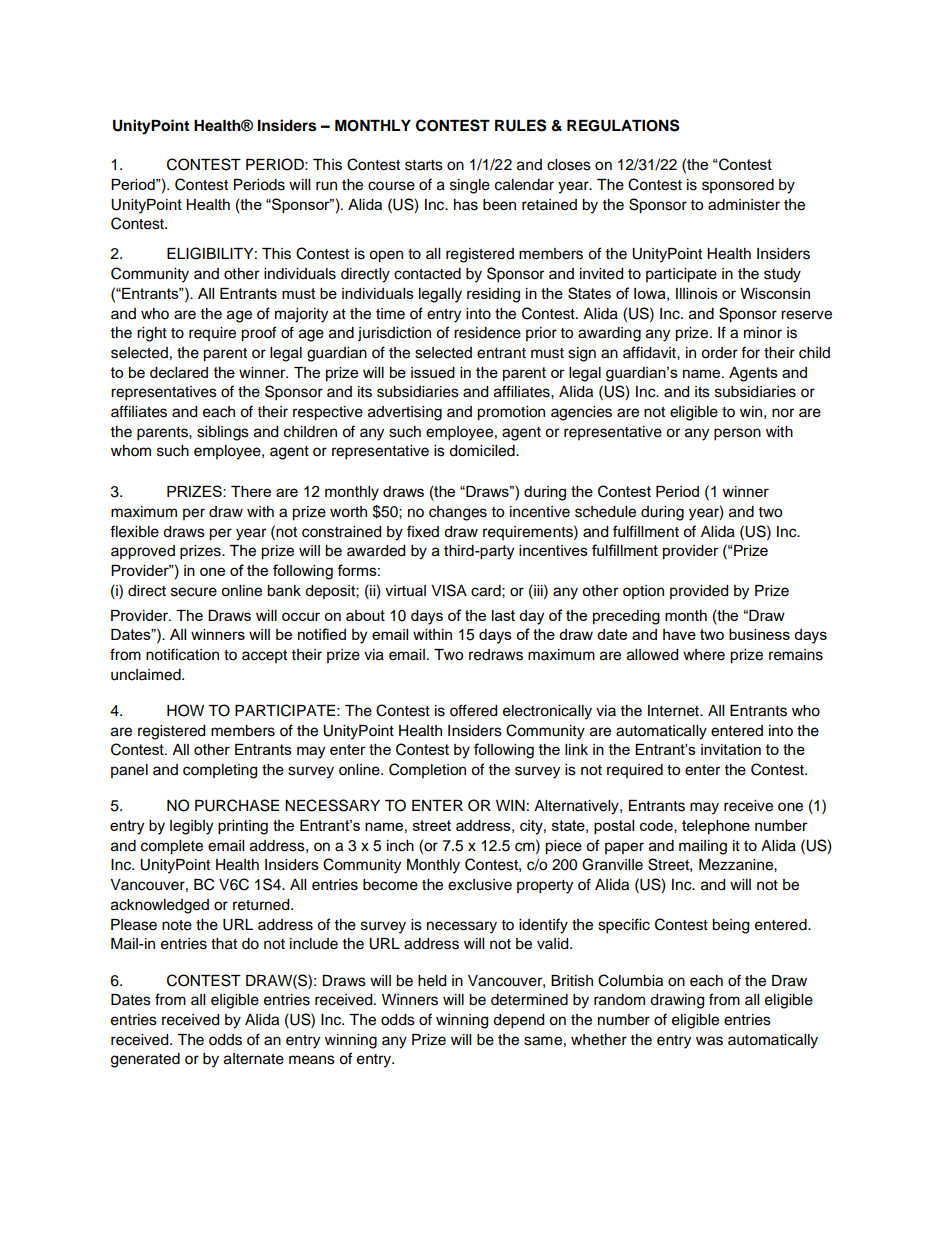 This screenshot has height=1233, width=952. What do you see at coordinates (220, 771) in the screenshot?
I see `completing` at bounding box center [220, 771].
